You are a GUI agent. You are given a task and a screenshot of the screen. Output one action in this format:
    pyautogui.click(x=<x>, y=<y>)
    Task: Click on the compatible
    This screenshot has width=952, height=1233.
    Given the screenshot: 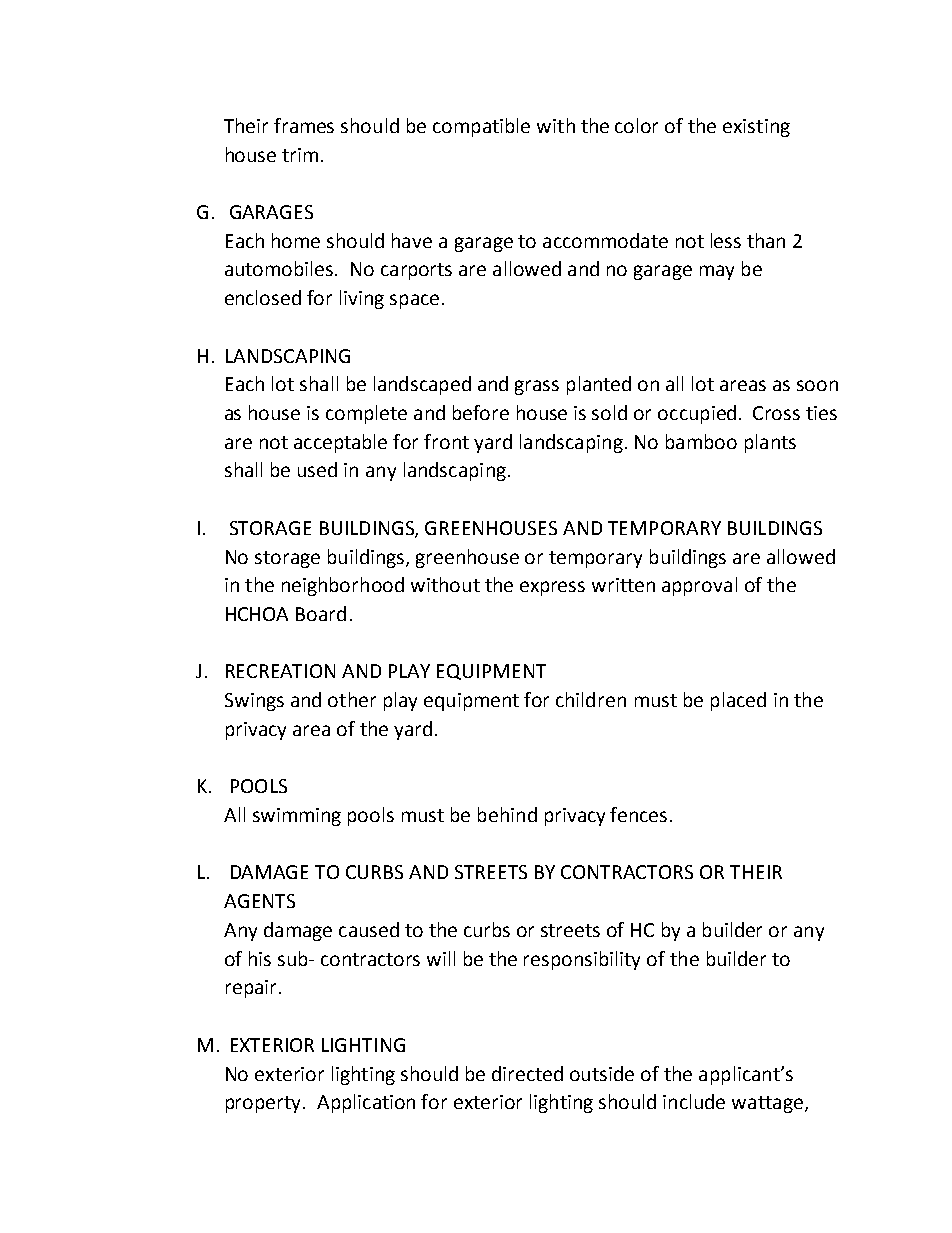 What is the action you would take?
    pyautogui.click(x=481, y=127)
